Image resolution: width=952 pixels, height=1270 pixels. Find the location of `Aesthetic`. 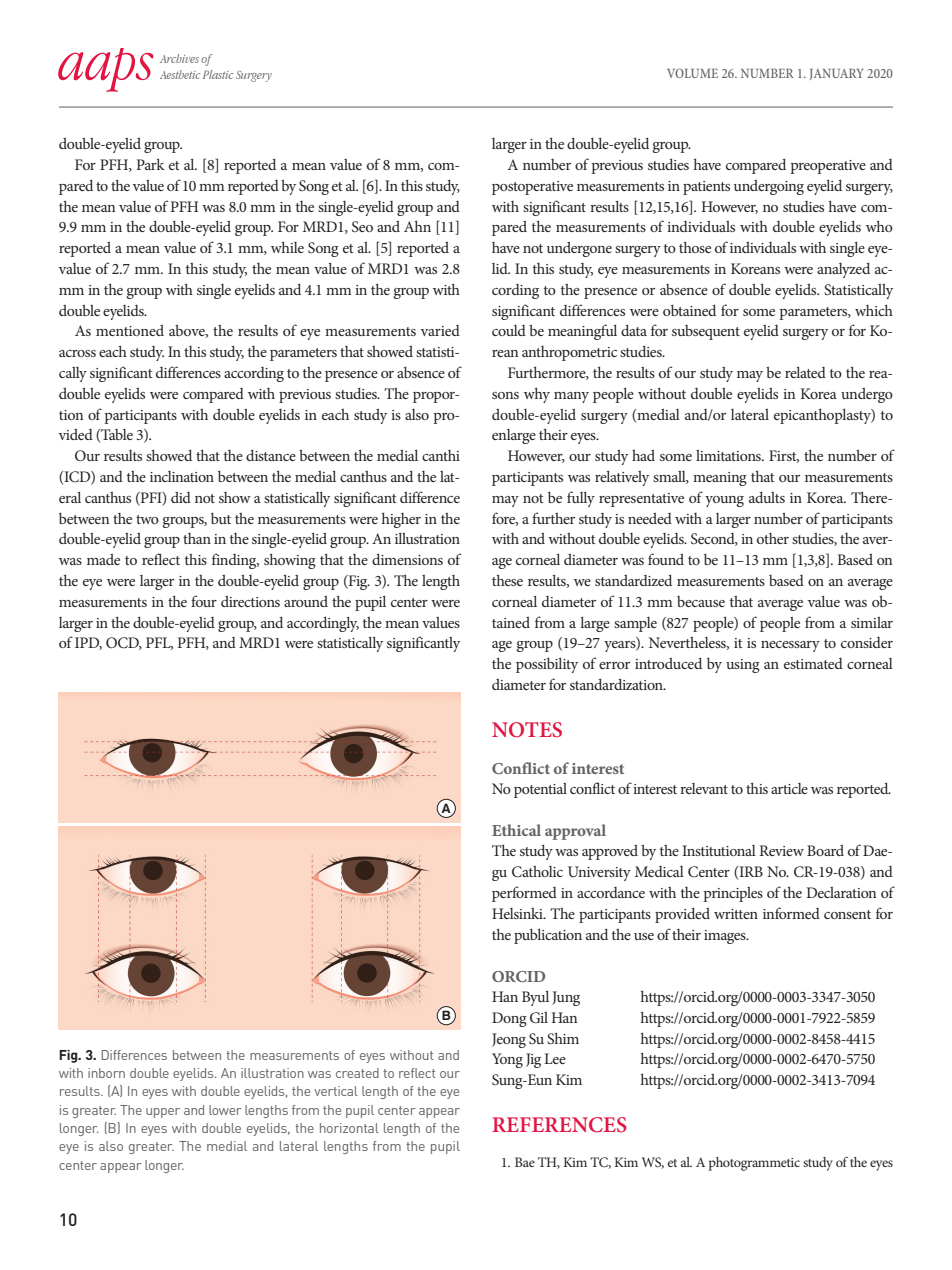

Aesthetic is located at coordinates (180, 74).
